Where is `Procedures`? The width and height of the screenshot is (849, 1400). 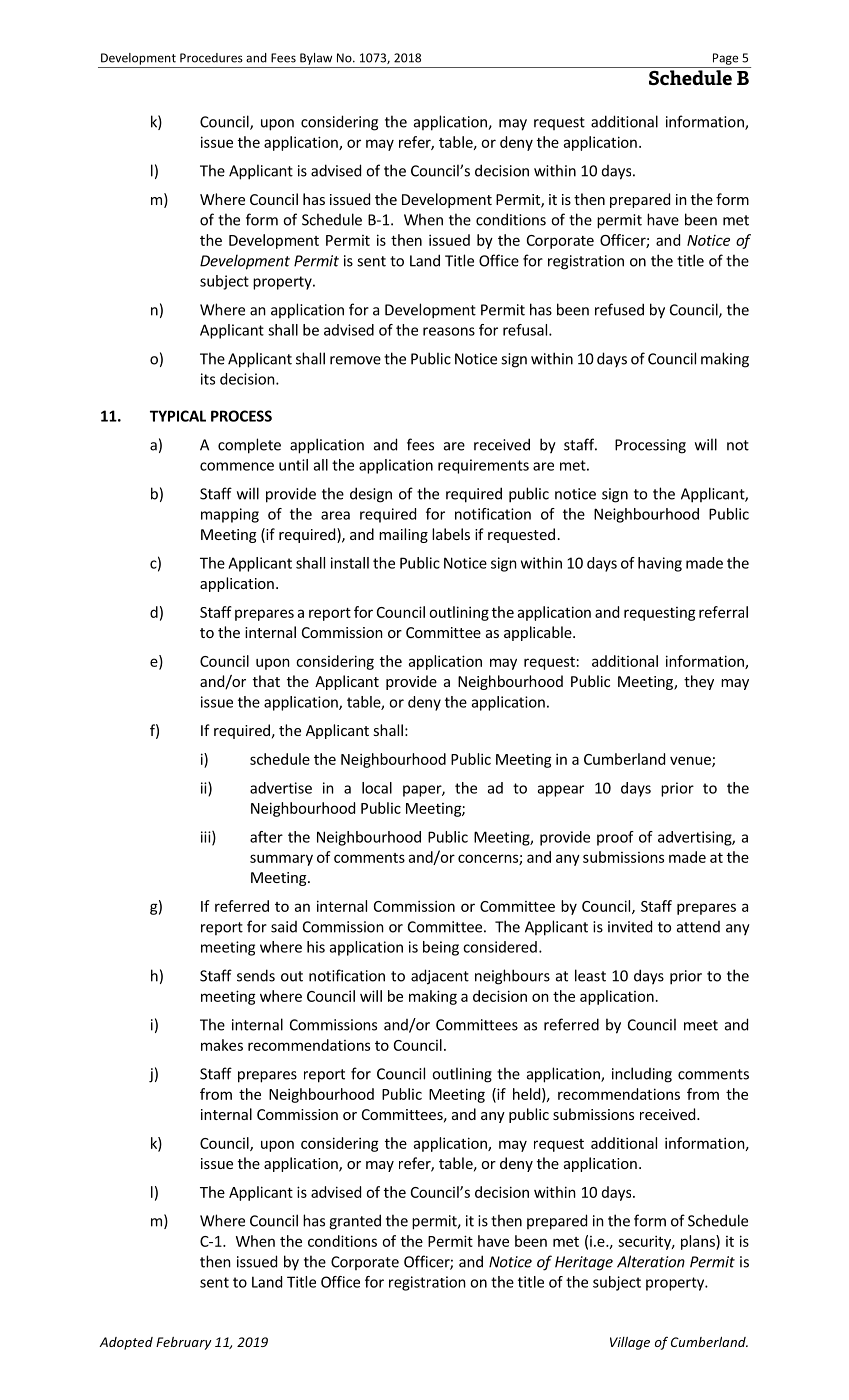 Procedures is located at coordinates (211, 58).
